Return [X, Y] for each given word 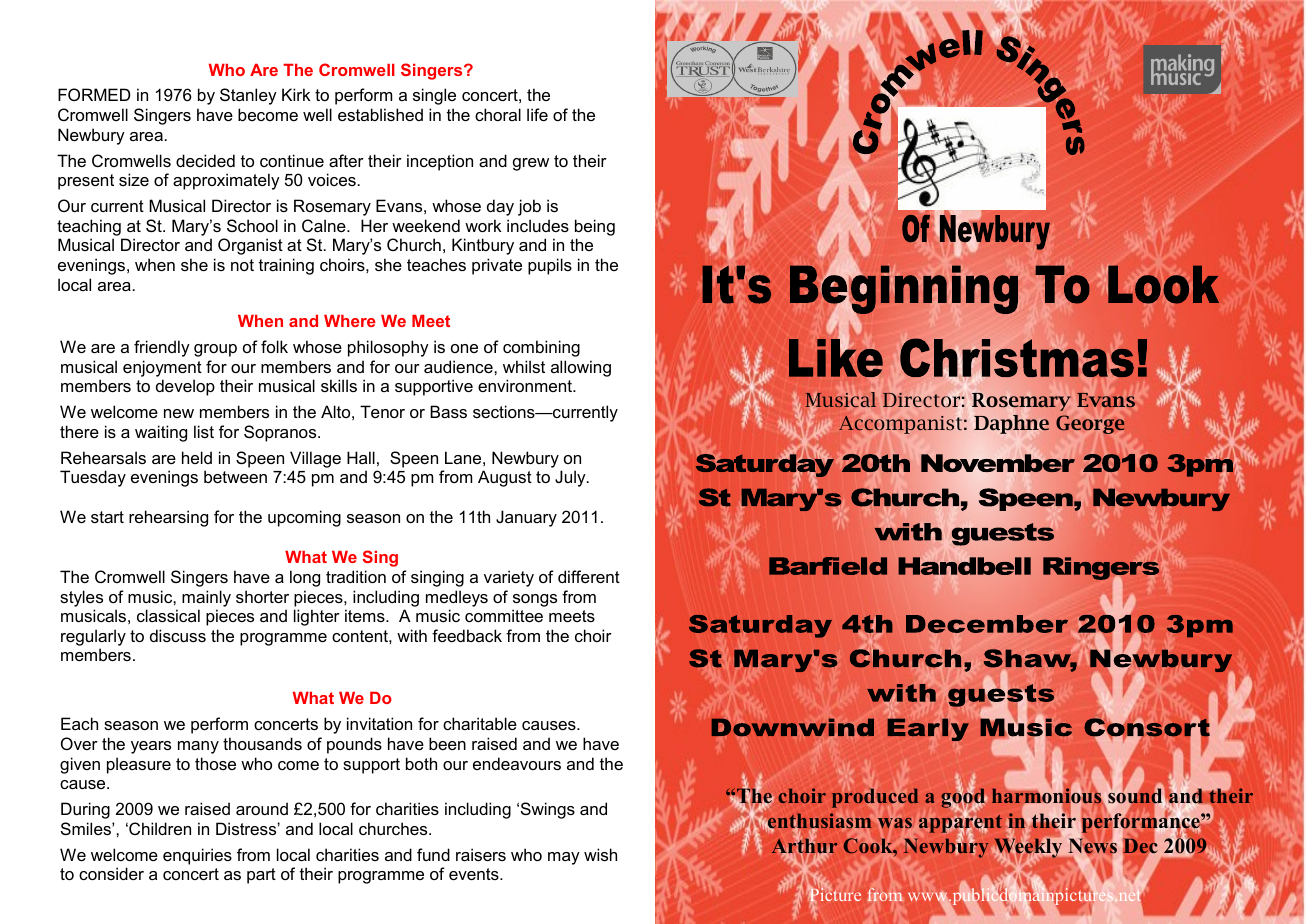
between [235, 476]
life [537, 114]
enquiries [197, 856]
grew [531, 164]
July [571, 478]
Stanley [248, 96]
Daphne [1011, 424]
